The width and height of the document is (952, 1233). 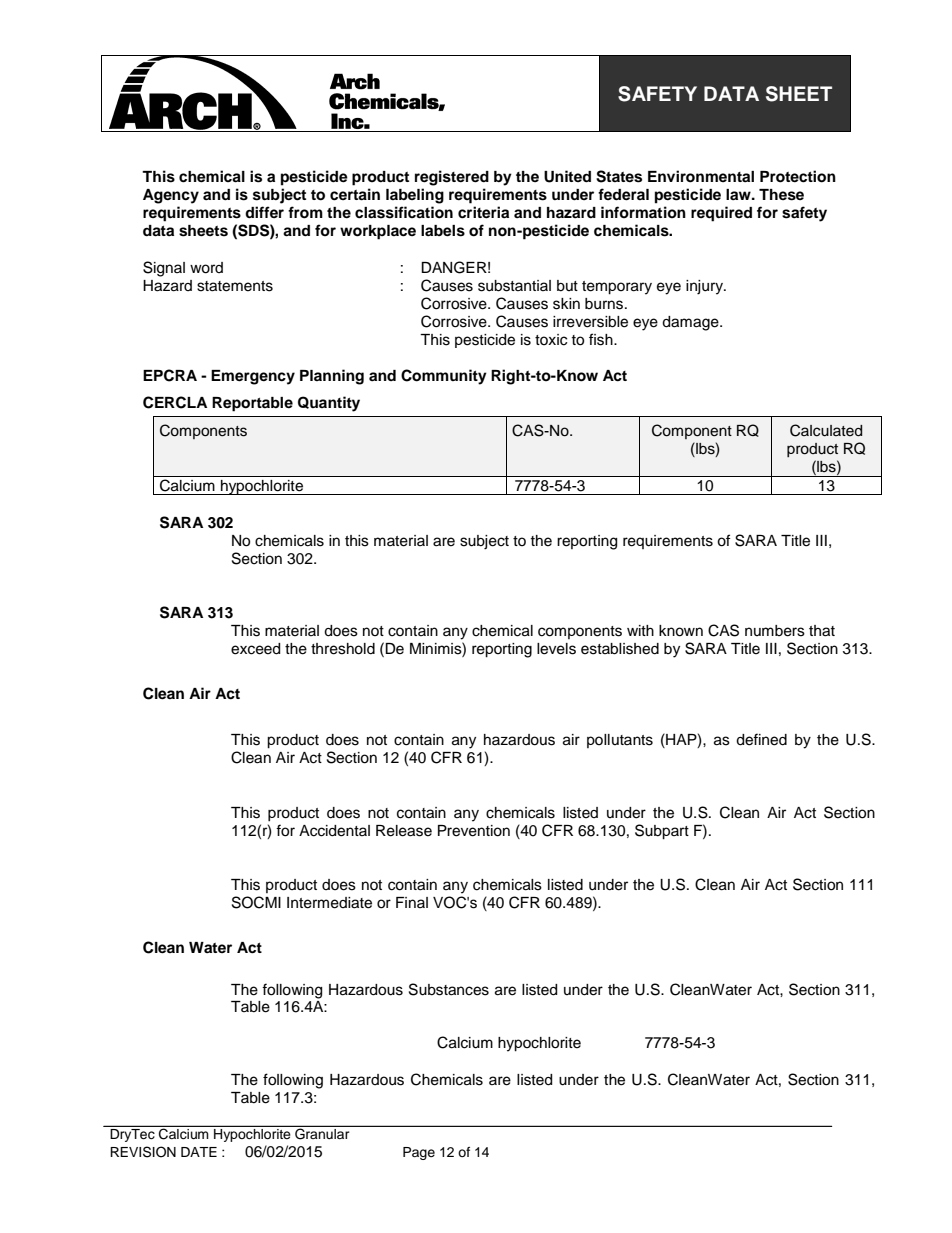 I want to click on Intermediate, so click(x=329, y=903).
